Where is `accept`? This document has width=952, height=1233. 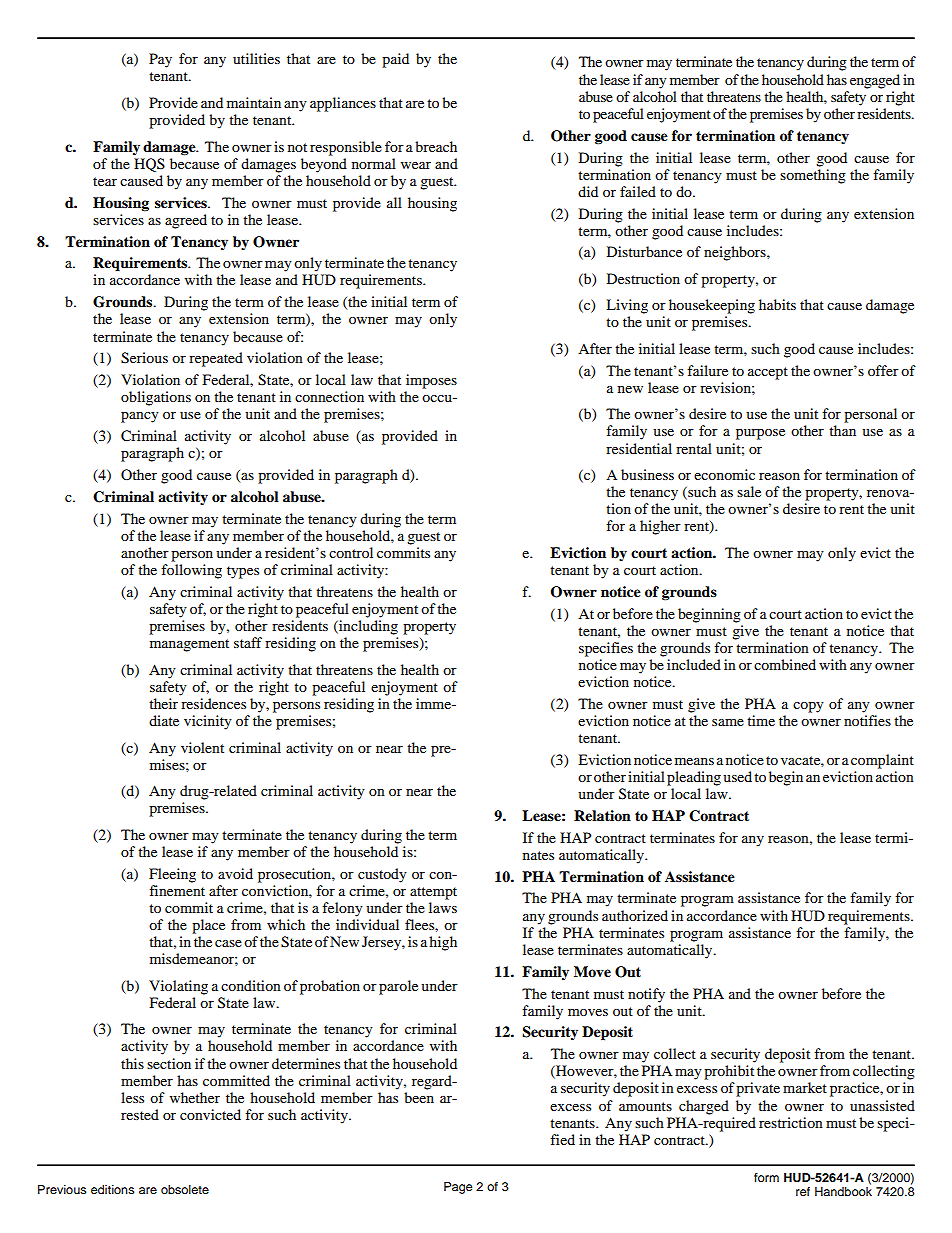 accept is located at coordinates (768, 373).
